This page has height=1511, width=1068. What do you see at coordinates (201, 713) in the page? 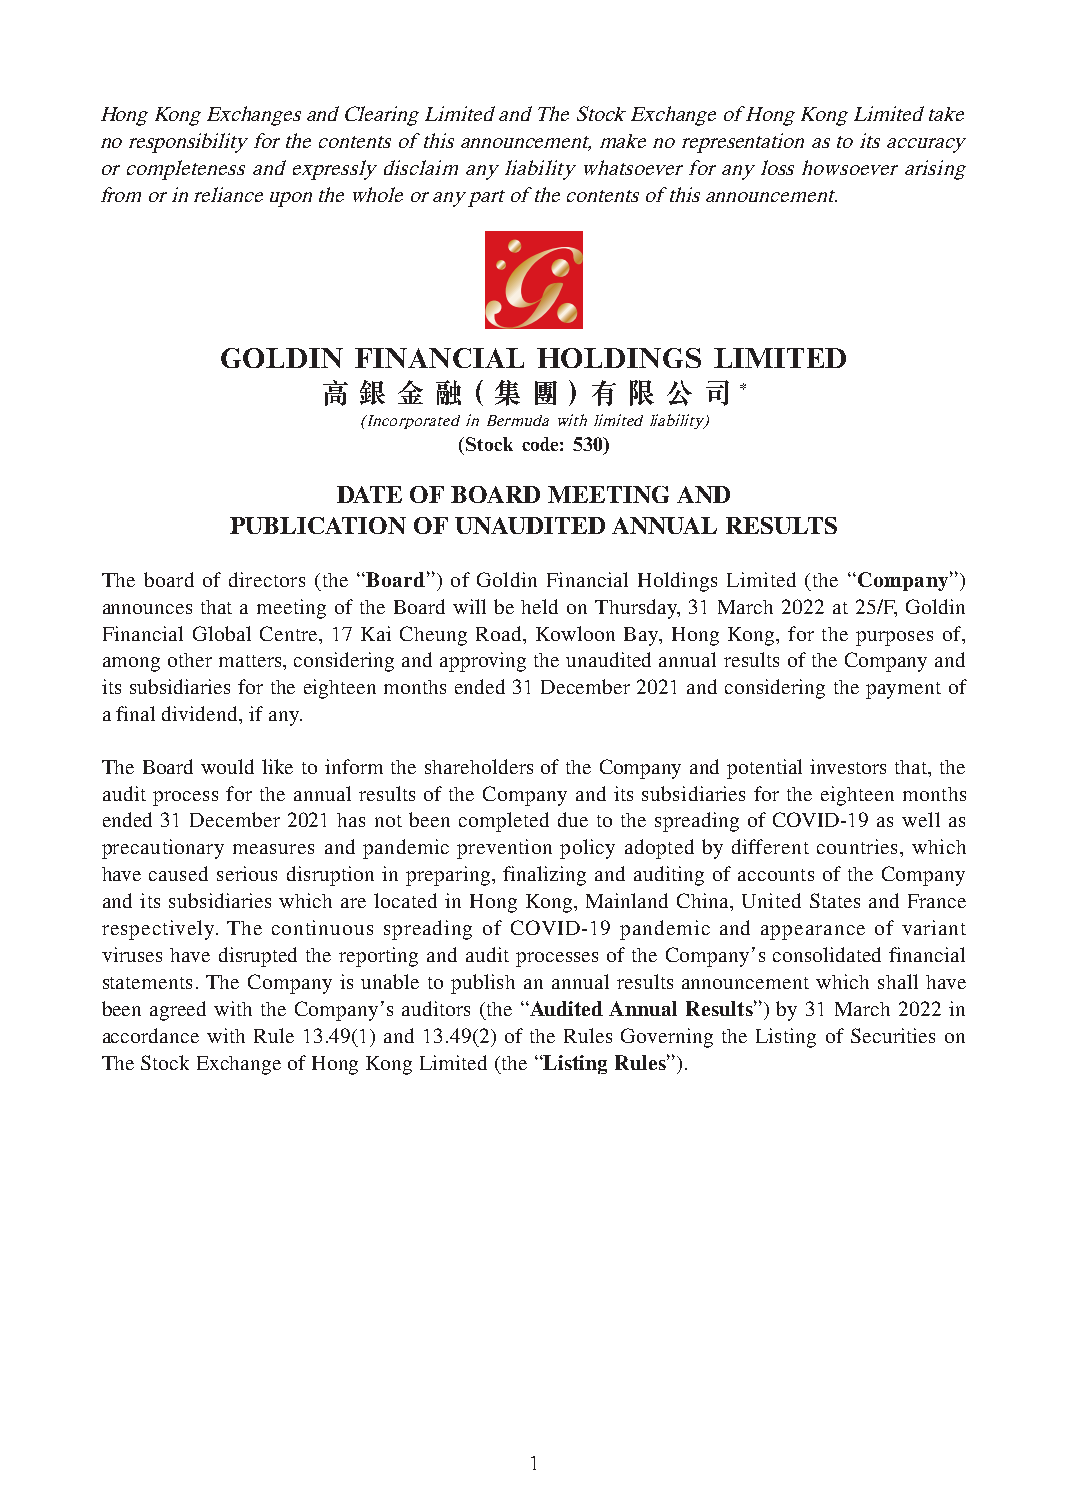
I see `dividend` at bounding box center [201, 713].
